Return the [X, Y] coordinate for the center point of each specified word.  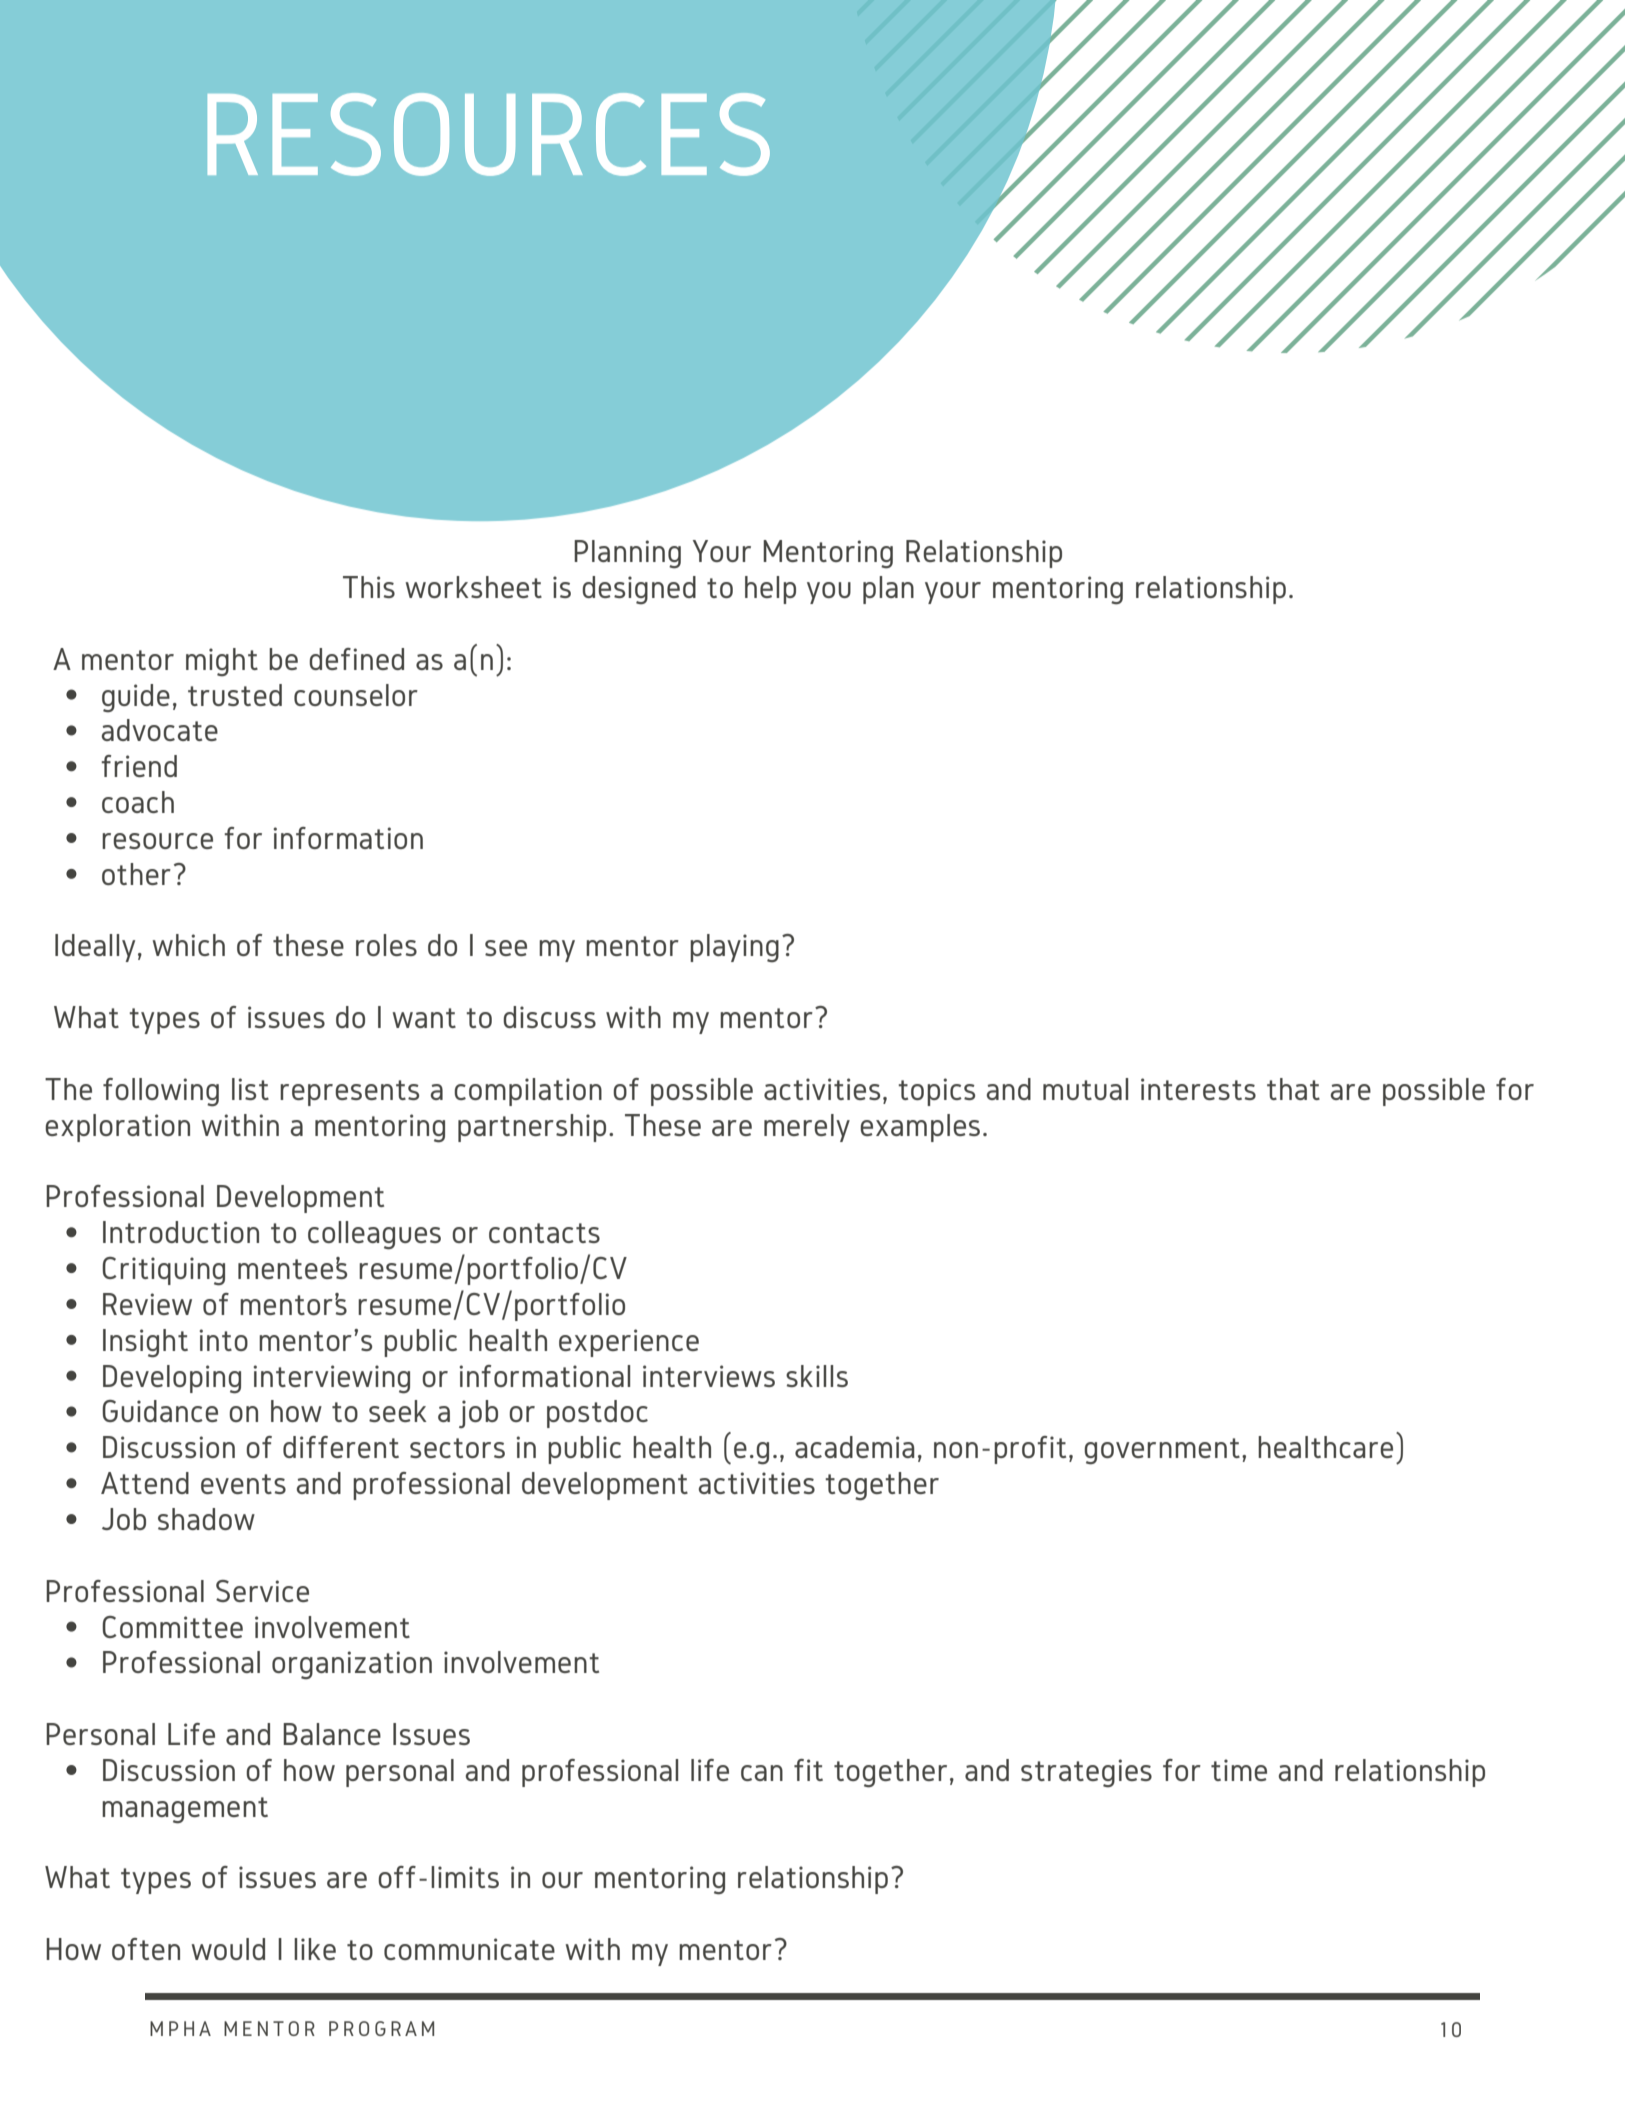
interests [1198, 1089]
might [222, 662]
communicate [469, 1949]
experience [629, 1343]
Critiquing [163, 1271]
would [228, 1949]
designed [639, 590]
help [770, 590]
